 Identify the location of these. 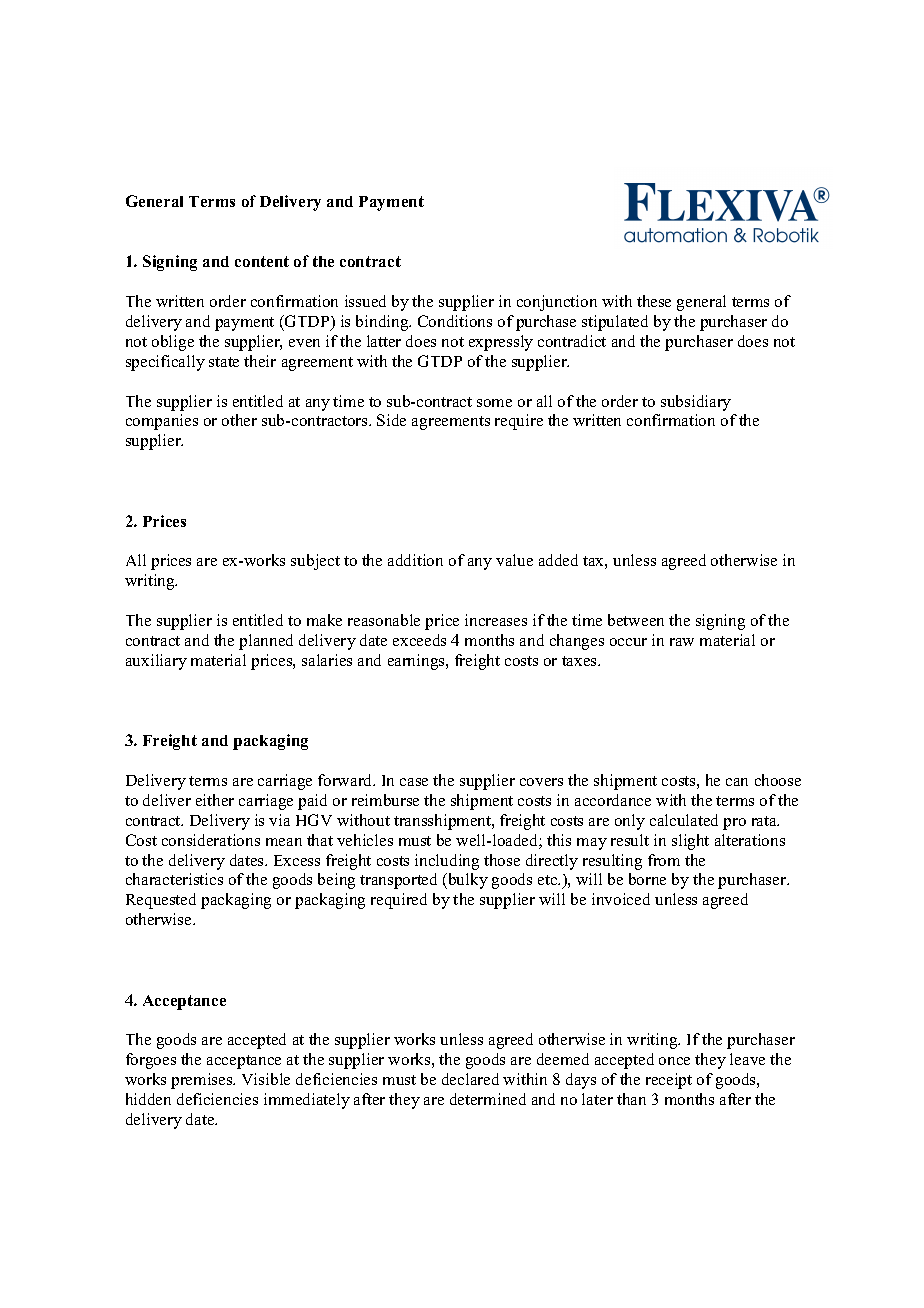
(654, 301).
